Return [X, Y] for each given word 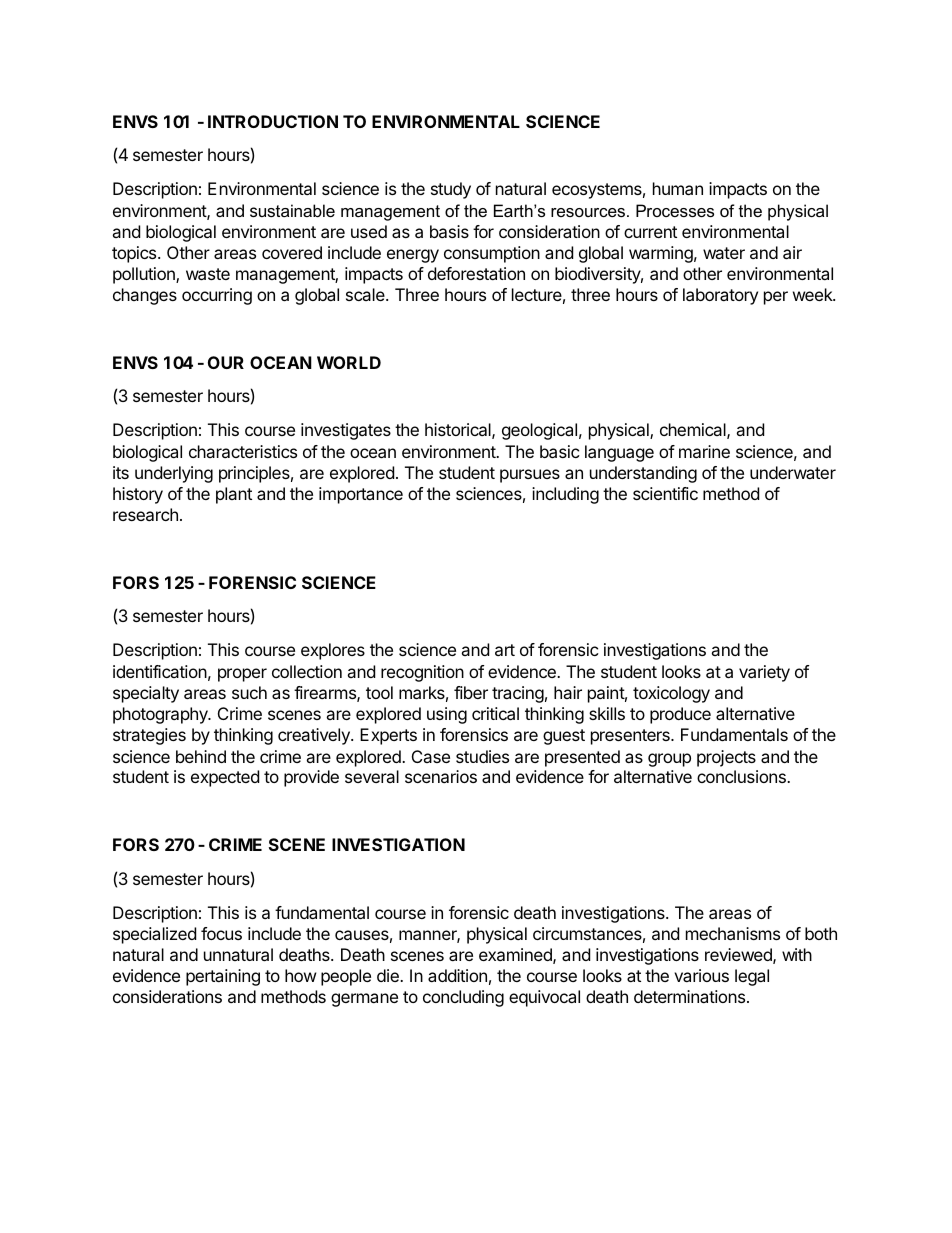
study [451, 190]
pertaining [223, 977]
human [678, 188]
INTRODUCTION [273, 121]
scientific [665, 493]
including [565, 495]
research [145, 514]
